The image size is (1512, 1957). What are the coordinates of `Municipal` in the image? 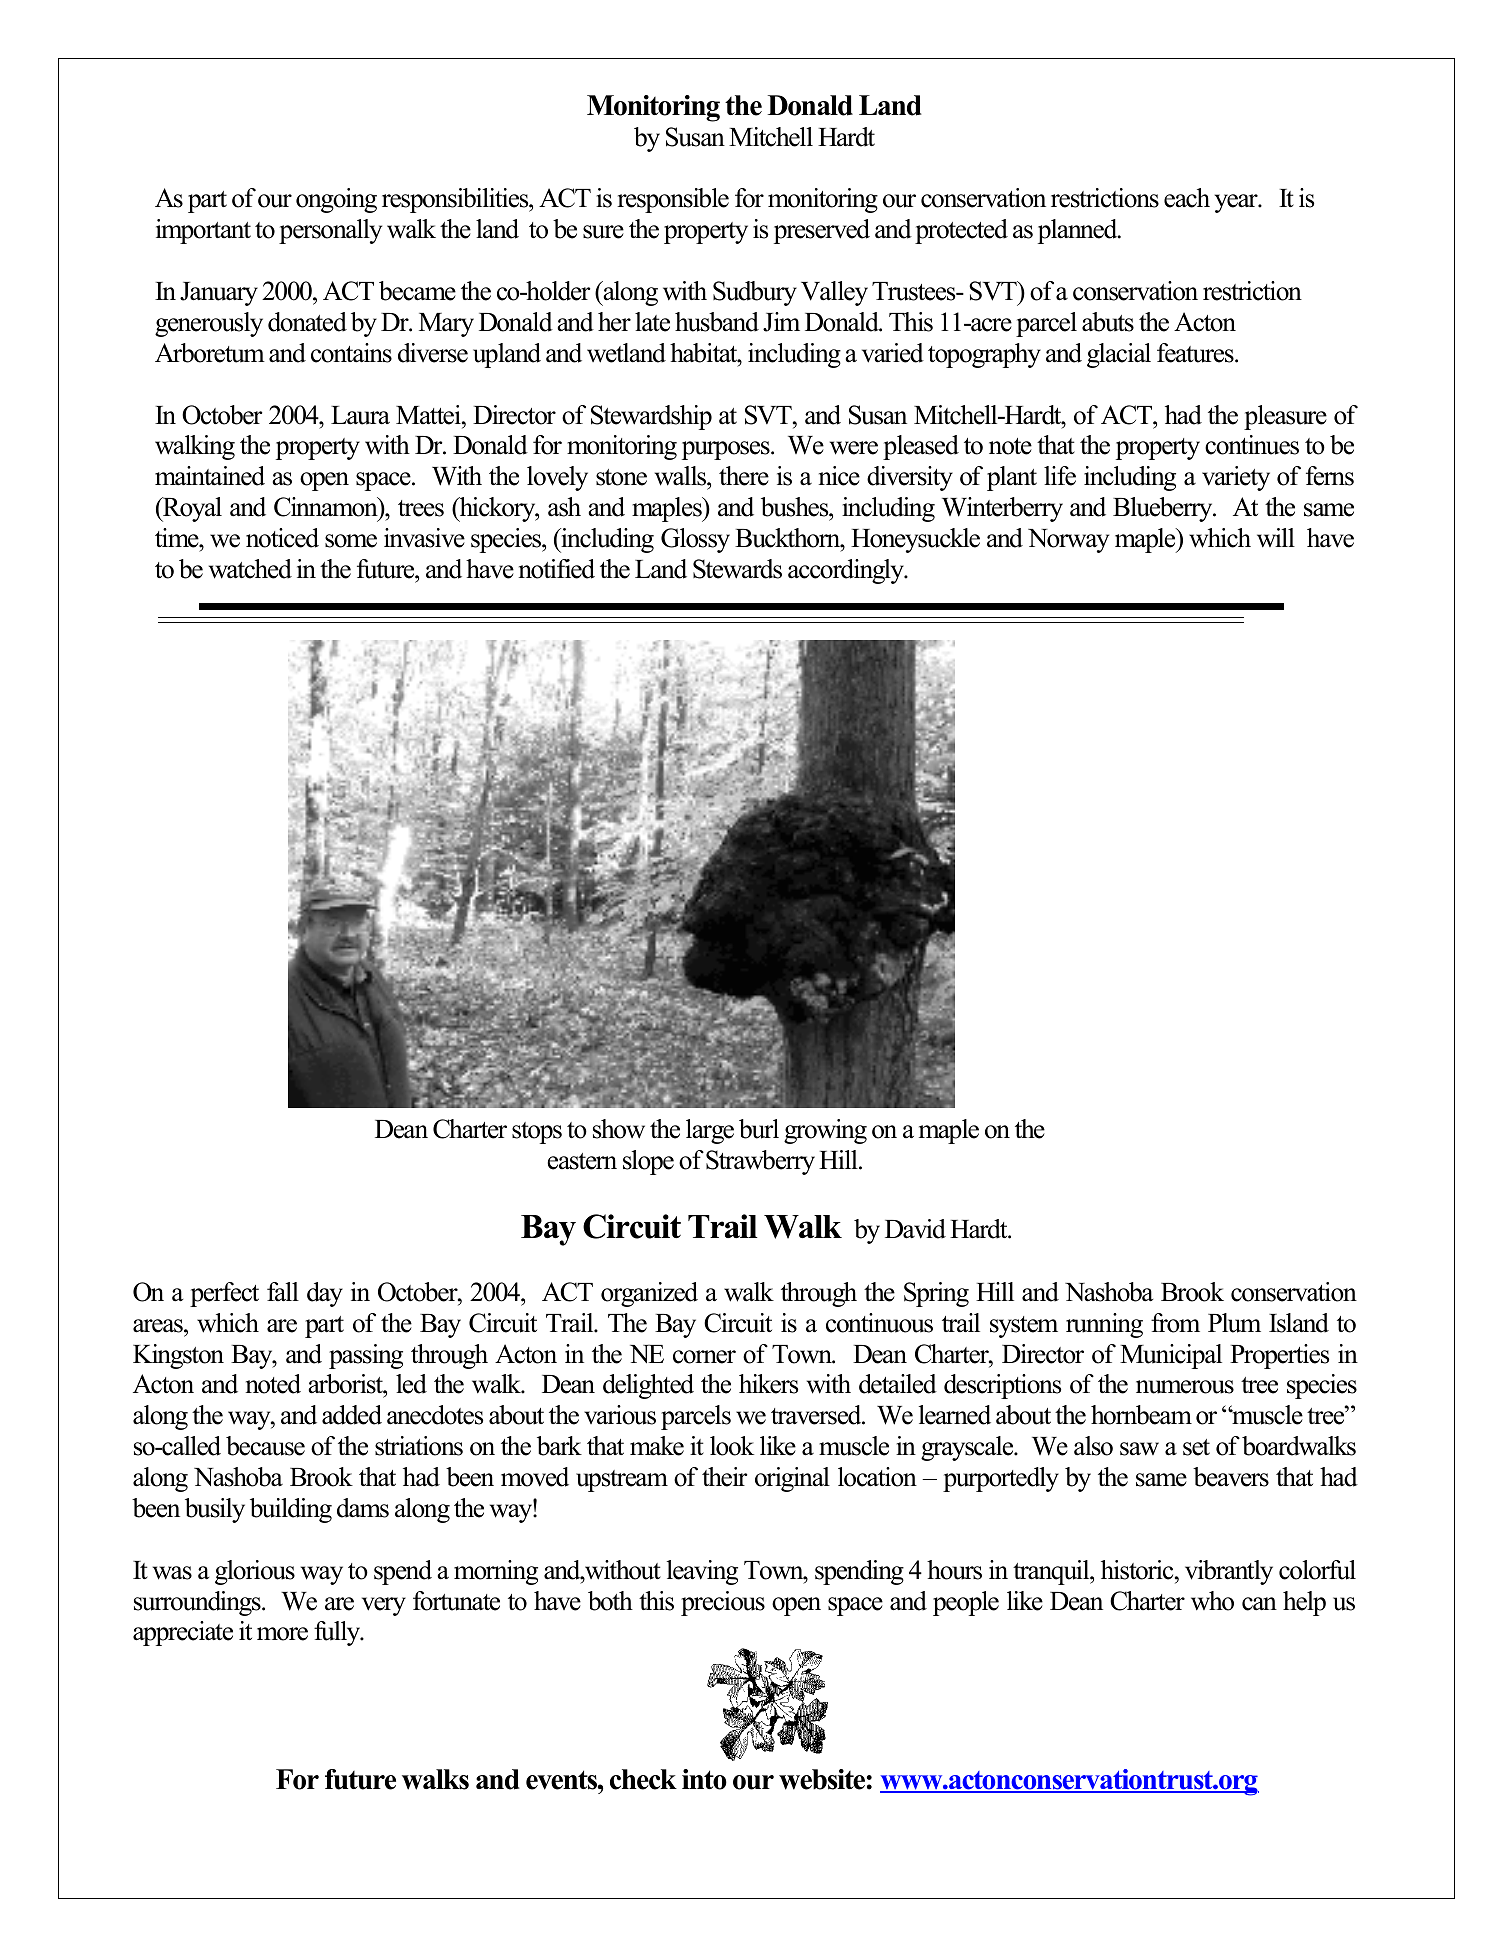 It's located at (1171, 1356).
